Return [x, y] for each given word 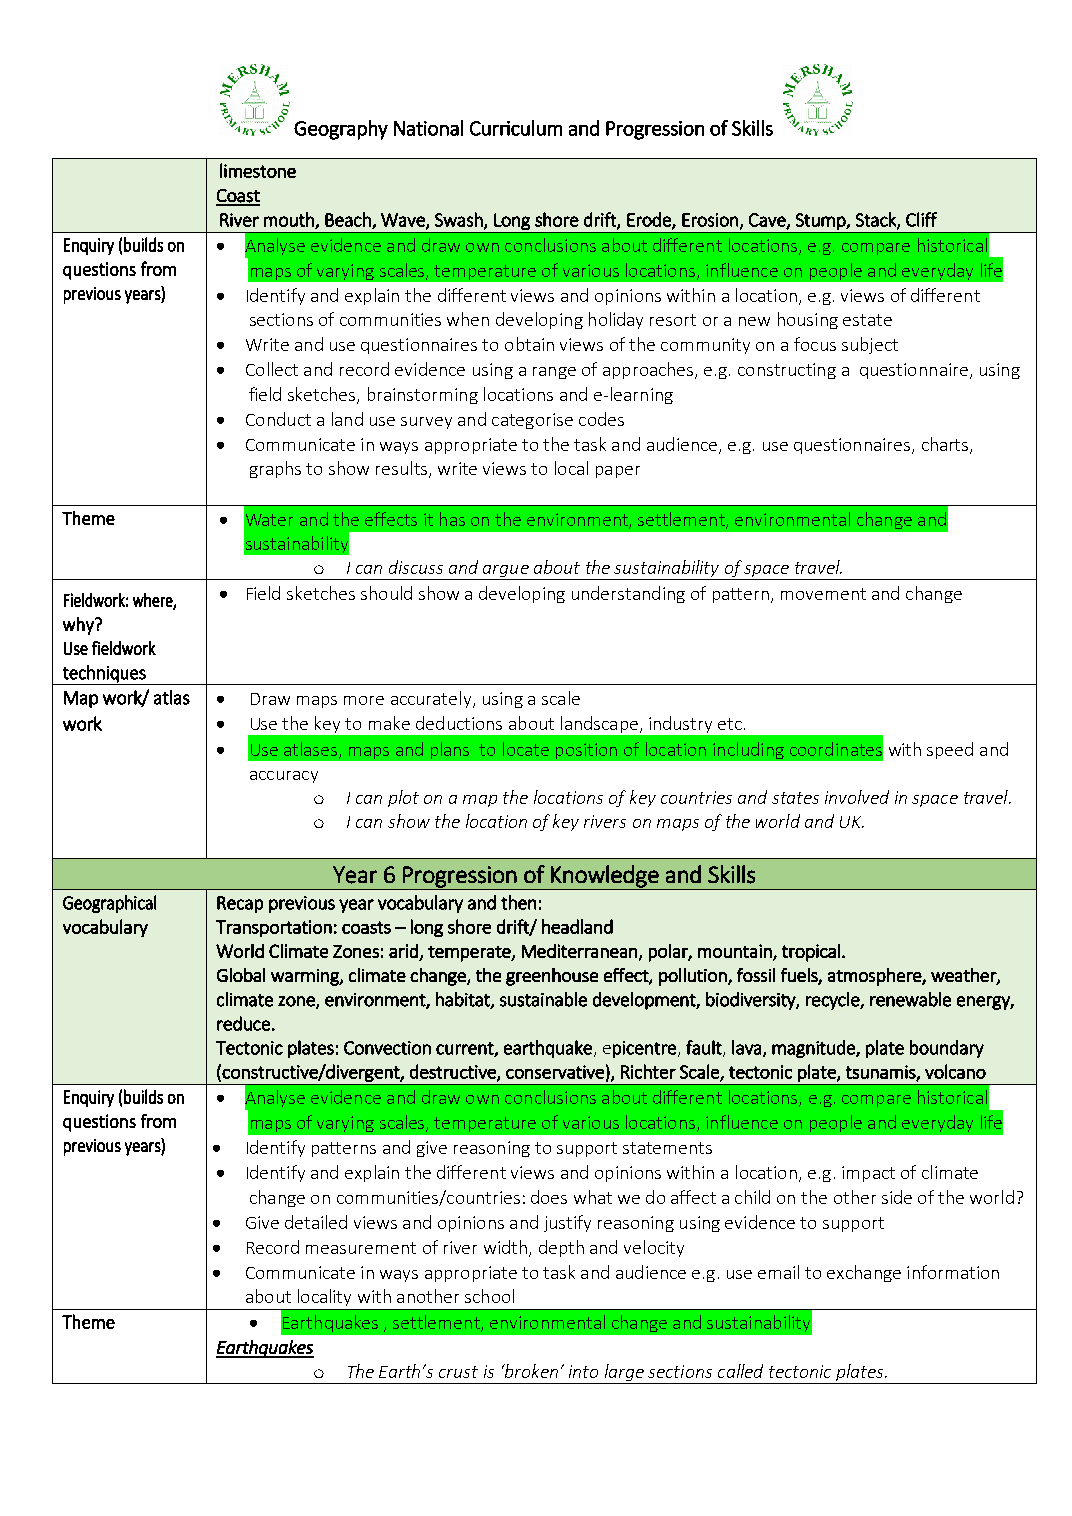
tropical [811, 953]
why [79, 626]
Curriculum [516, 128]
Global [241, 975]
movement [823, 594]
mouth [290, 220]
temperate [470, 954]
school [489, 1296]
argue [506, 572]
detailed [316, 1222]
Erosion [710, 220]
